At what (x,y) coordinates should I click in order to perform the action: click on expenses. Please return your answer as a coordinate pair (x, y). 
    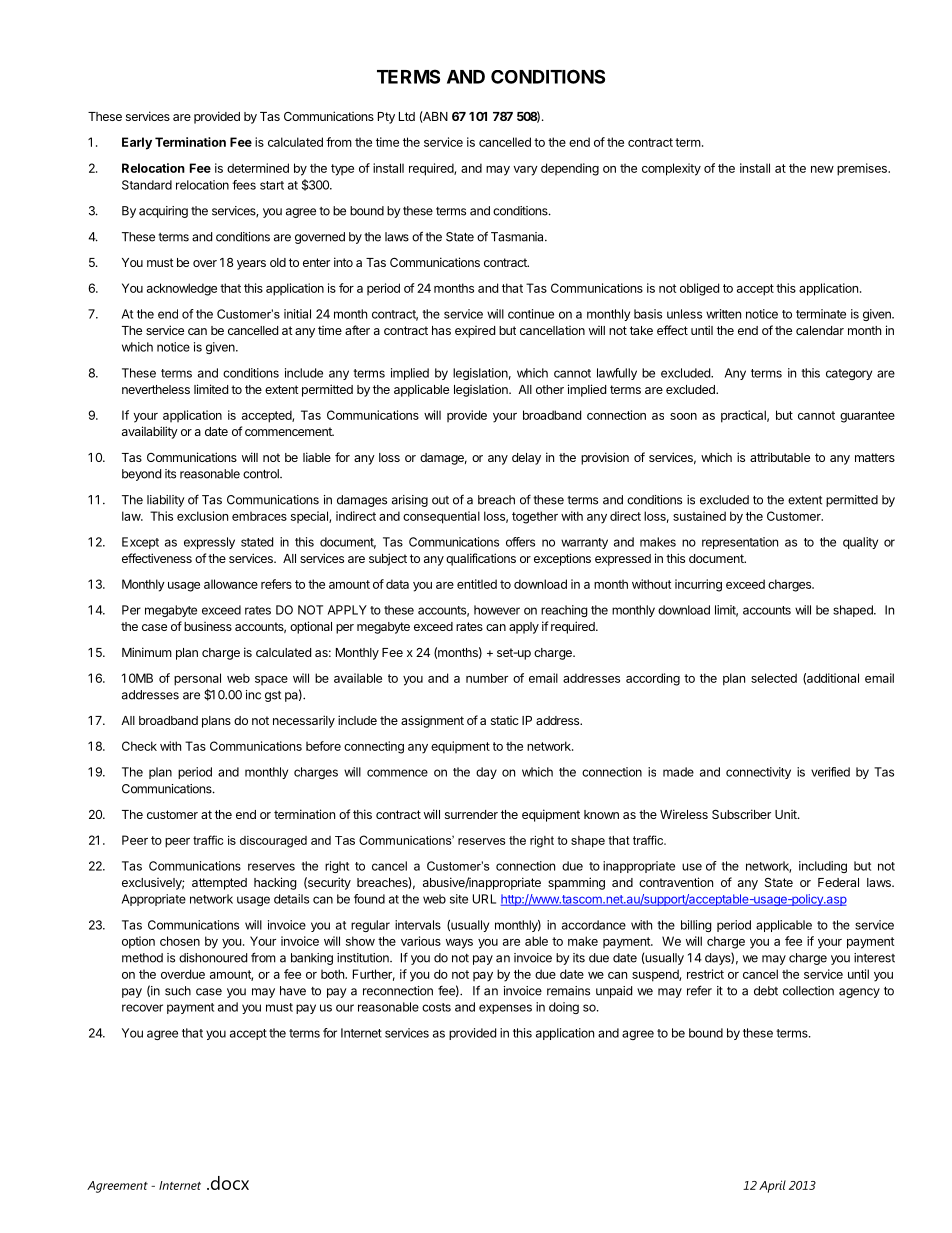
    Looking at the image, I should click on (505, 1009).
